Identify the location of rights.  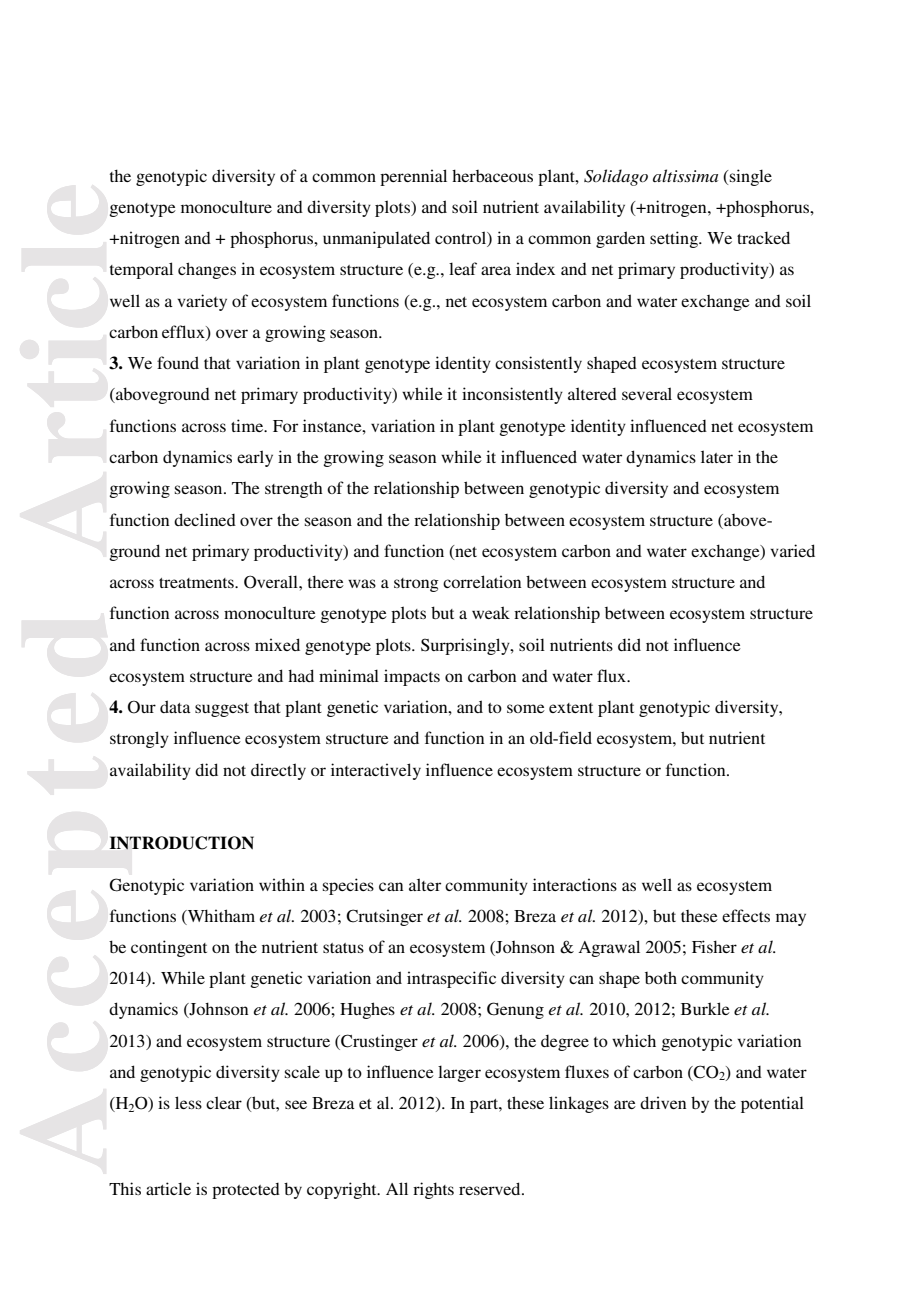
(433, 1190).
